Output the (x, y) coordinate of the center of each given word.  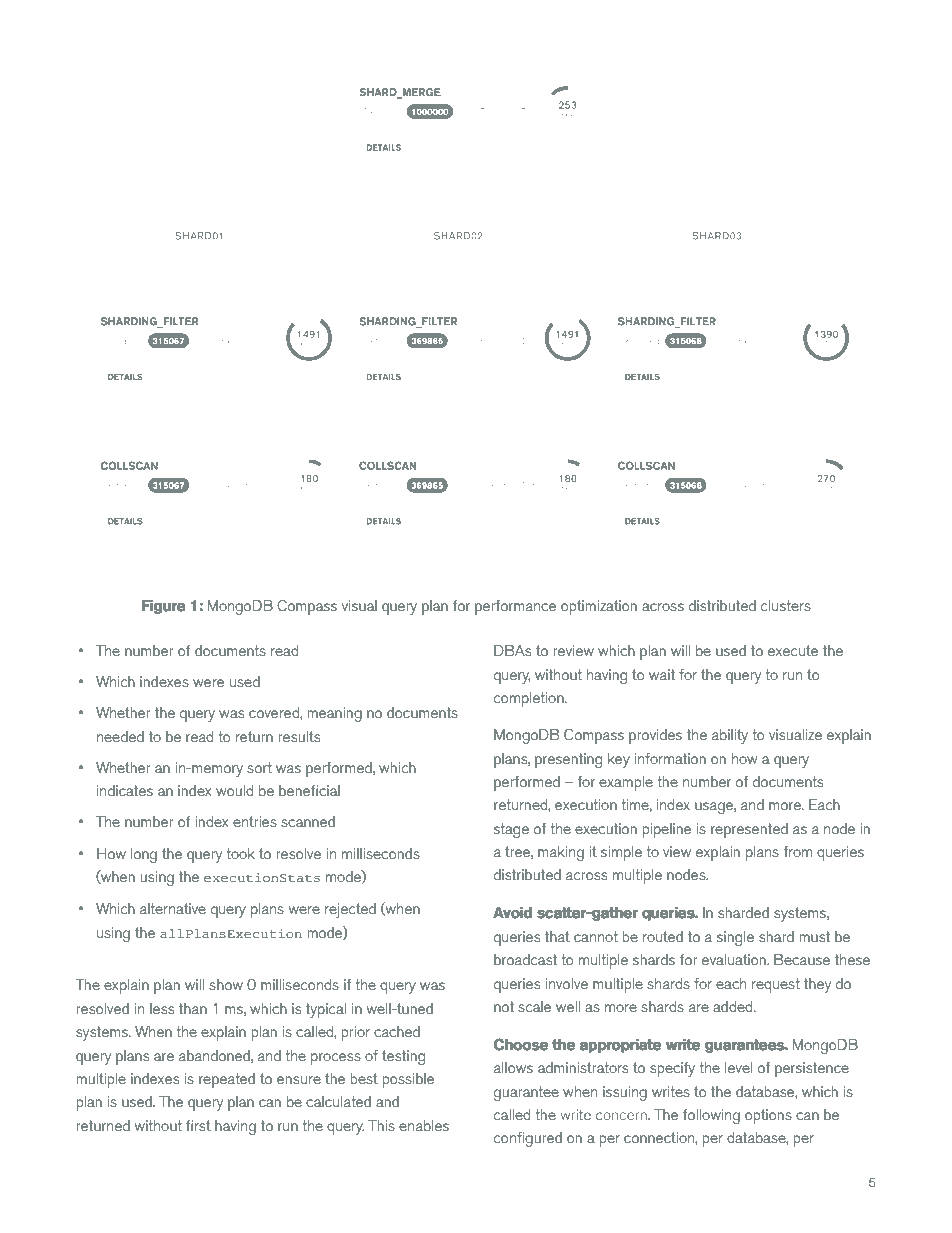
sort (259, 768)
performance (515, 607)
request (776, 985)
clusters (786, 606)
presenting (568, 760)
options (768, 1116)
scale (534, 1007)
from (798, 851)
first (198, 1126)
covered (275, 713)
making (561, 853)
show (226, 985)
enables (424, 1126)
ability (730, 736)
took (240, 854)
